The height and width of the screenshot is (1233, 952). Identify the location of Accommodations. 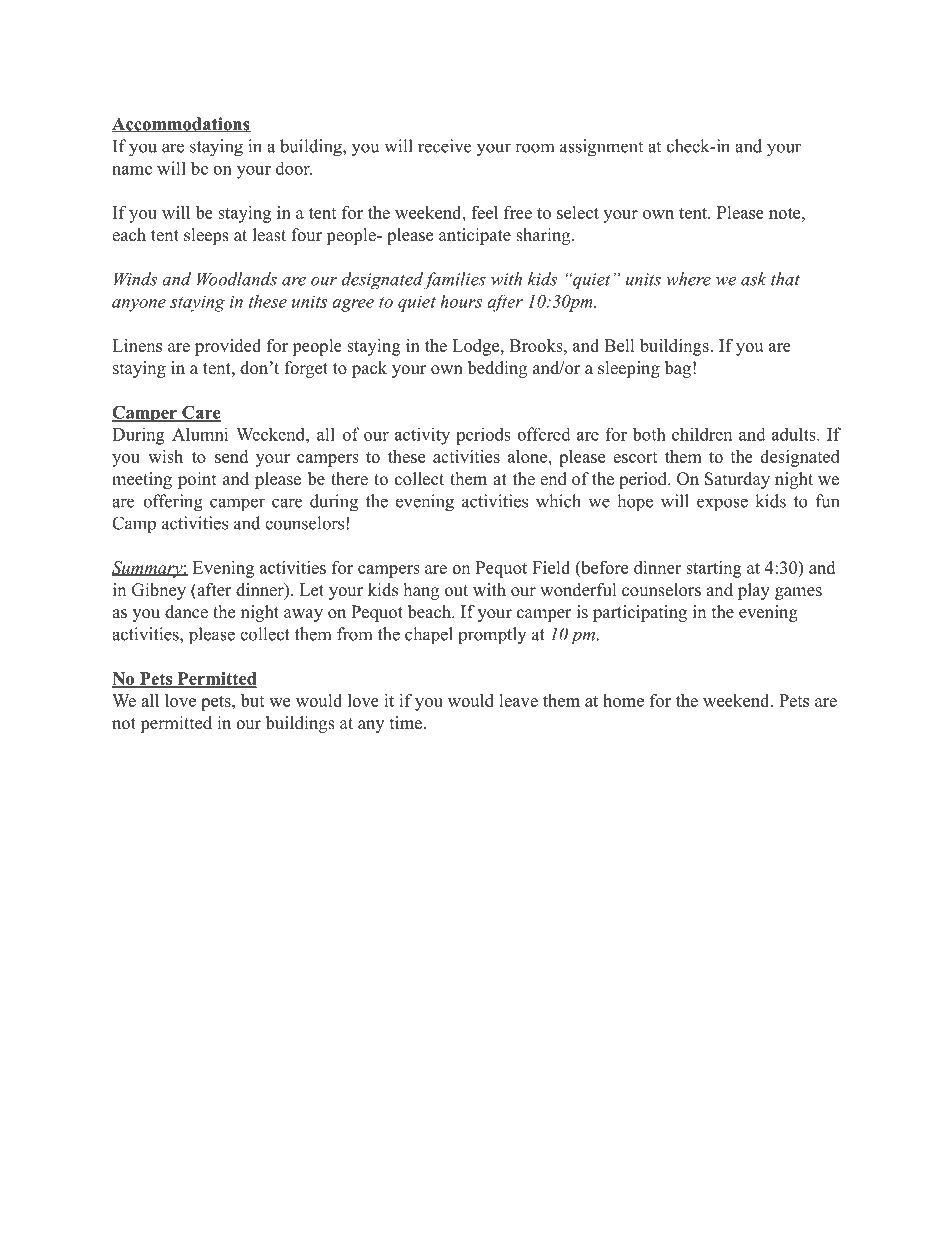
(181, 125).
